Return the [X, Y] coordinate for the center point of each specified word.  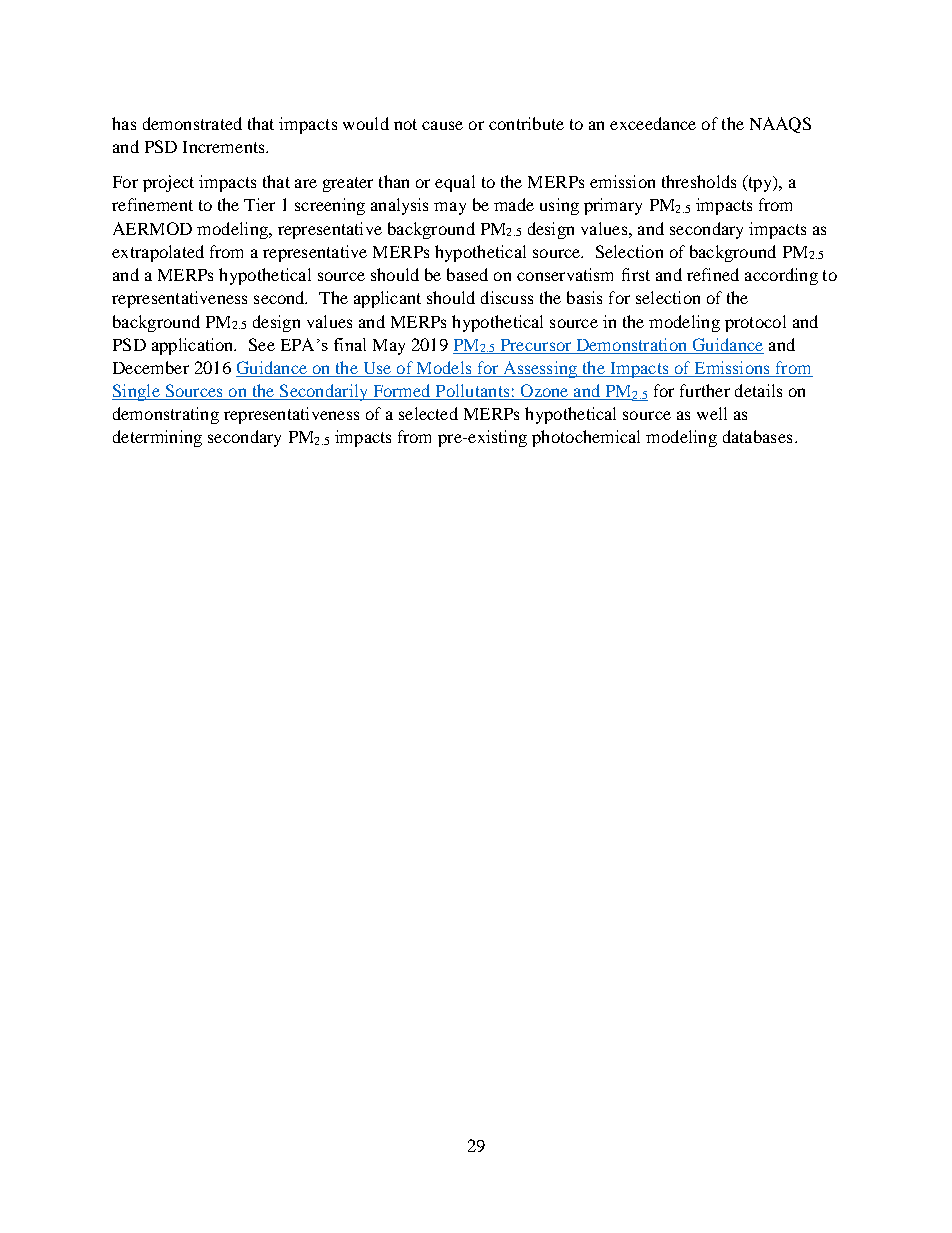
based [467, 274]
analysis [399, 206]
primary [613, 206]
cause [442, 125]
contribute [526, 123]
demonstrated [192, 123]
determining [157, 438]
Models [444, 369]
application [194, 346]
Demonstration [631, 344]
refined [713, 274]
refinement [152, 204]
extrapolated [158, 253]
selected [428, 413]
